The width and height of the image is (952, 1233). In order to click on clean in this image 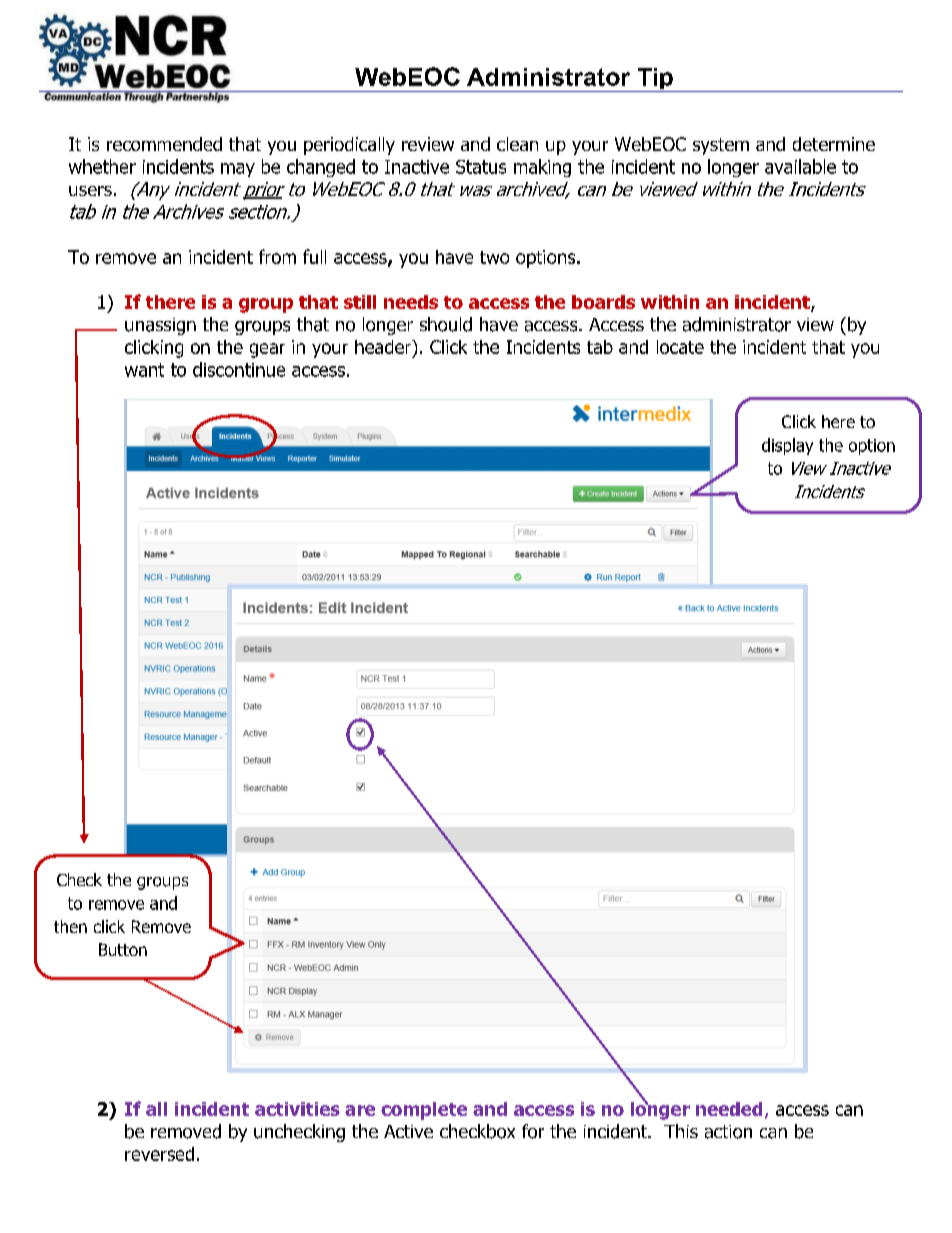, I will do `click(517, 144)`.
